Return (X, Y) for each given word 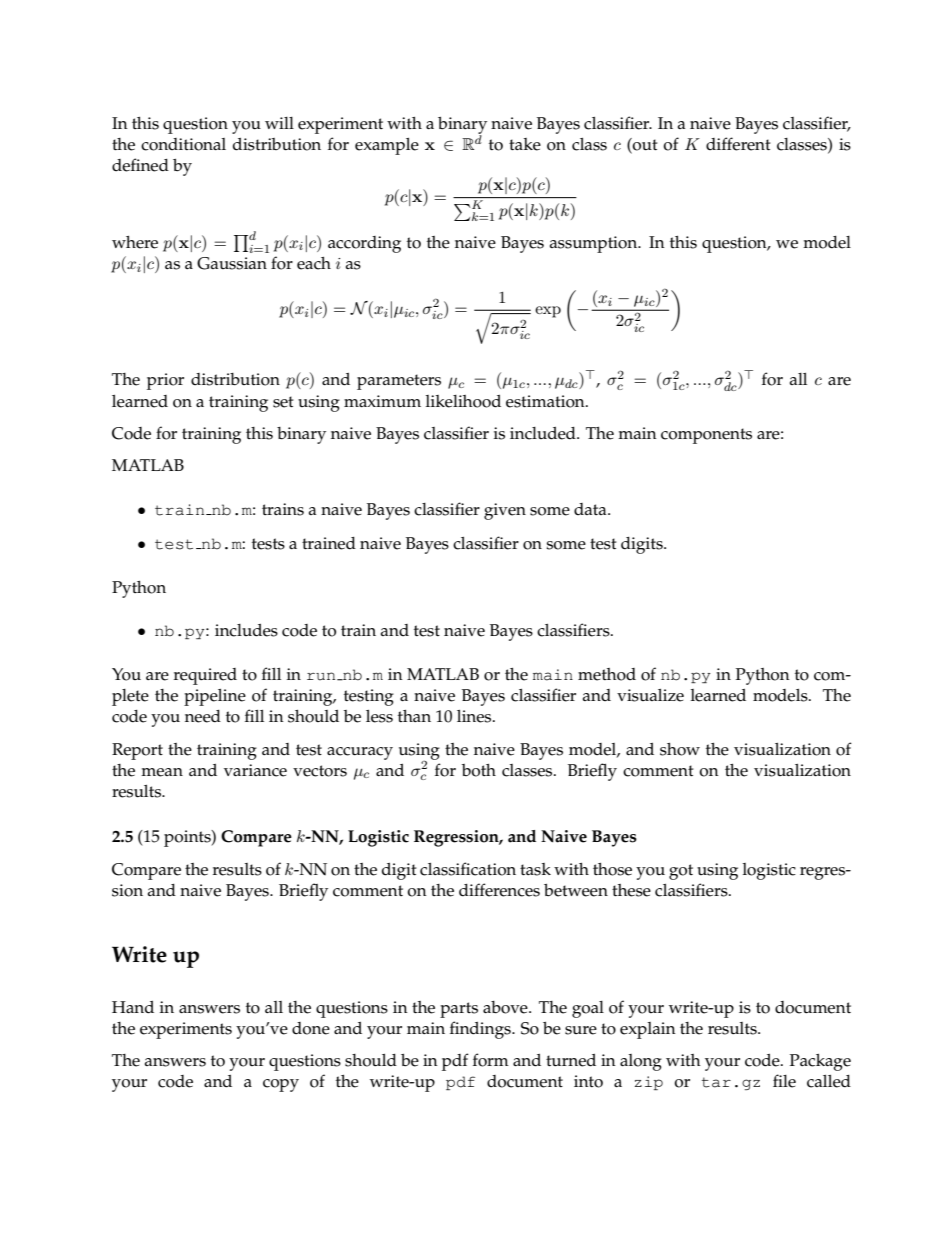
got (681, 872)
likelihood (463, 401)
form (491, 1060)
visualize (650, 695)
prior (165, 381)
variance (255, 770)
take (525, 144)
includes (246, 630)
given (505, 511)
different (738, 144)
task (535, 869)
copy (281, 1085)
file (784, 1081)
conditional (183, 144)
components (706, 436)
